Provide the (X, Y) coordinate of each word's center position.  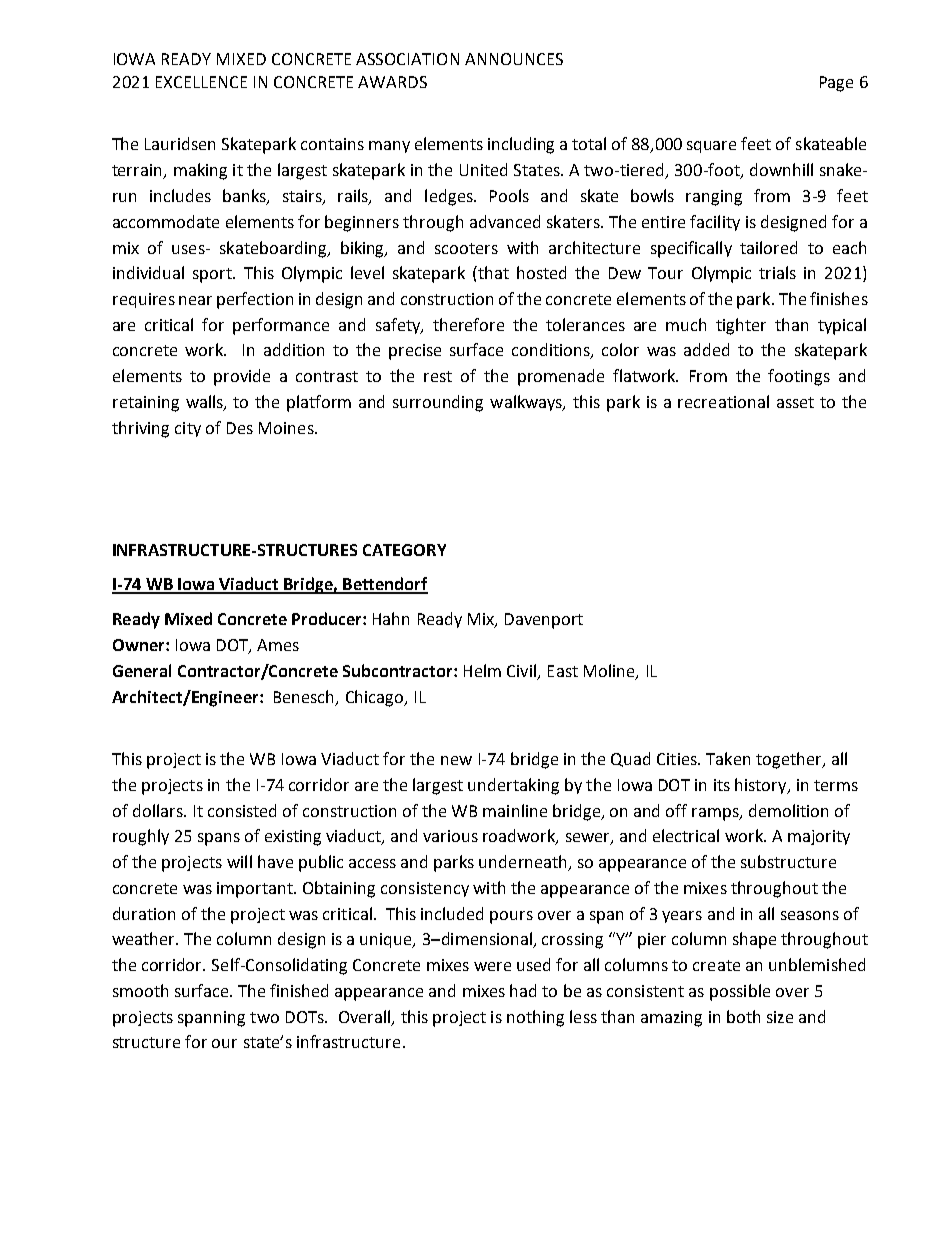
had (523, 990)
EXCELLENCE (201, 82)
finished (299, 990)
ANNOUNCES (514, 59)
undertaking (513, 786)
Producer (328, 618)
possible (740, 992)
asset (795, 402)
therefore (468, 324)
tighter (741, 326)
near (195, 300)
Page (836, 84)
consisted (242, 810)
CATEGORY (404, 550)
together (790, 760)
